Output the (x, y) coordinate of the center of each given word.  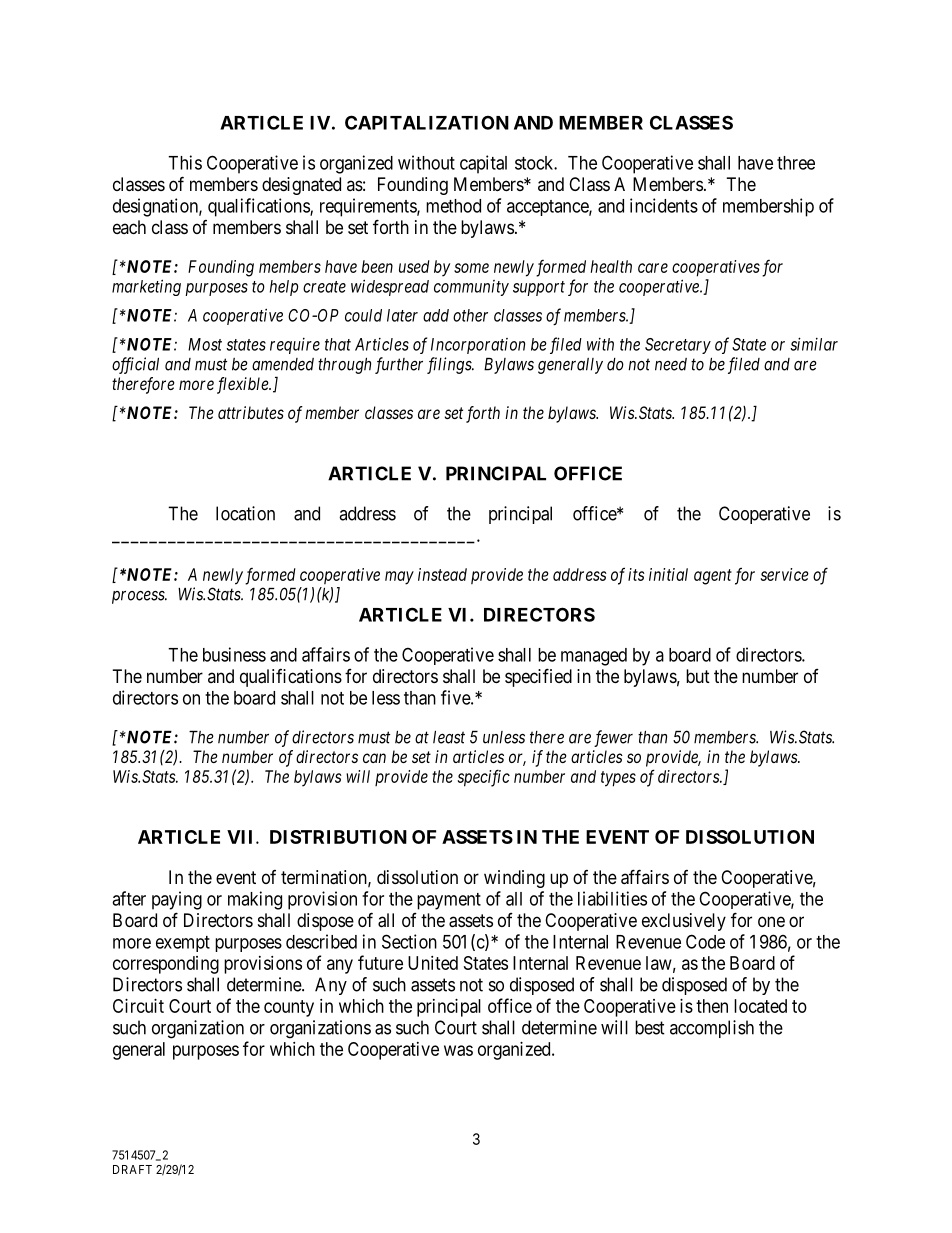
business (234, 654)
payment (449, 901)
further (399, 365)
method (453, 206)
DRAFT (132, 1169)
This (185, 162)
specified (538, 677)
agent (713, 577)
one (771, 921)
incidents (664, 205)
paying (177, 900)
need (671, 364)
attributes (251, 412)
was (458, 1050)
